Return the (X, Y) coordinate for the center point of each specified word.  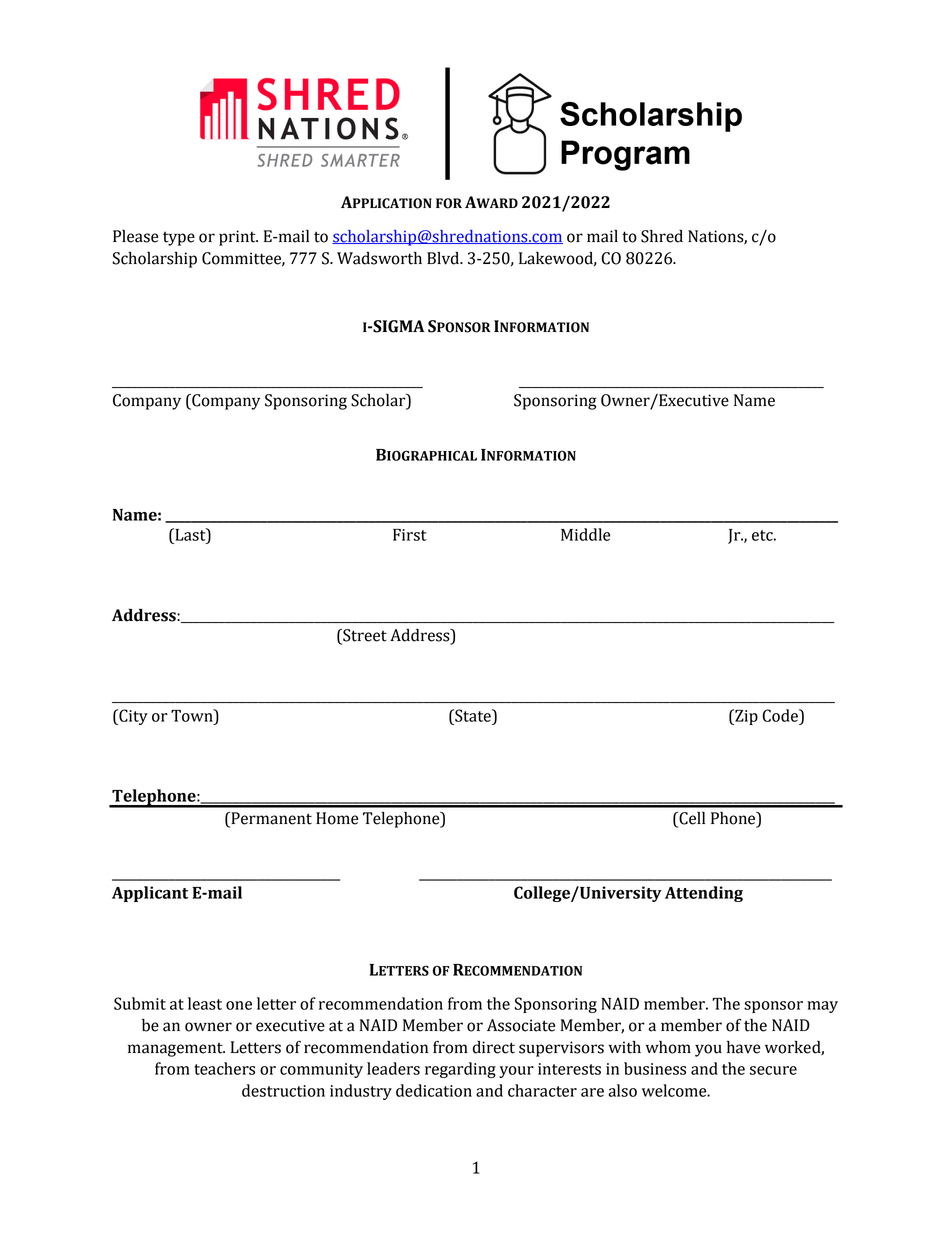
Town (193, 715)
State (473, 715)
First (410, 535)
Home (337, 818)
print (238, 238)
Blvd (444, 258)
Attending (704, 894)
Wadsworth (379, 258)
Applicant (150, 894)
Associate (521, 1025)
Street (364, 636)
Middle (586, 534)
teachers (224, 1068)
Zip (745, 717)
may (822, 1007)
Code (781, 715)
